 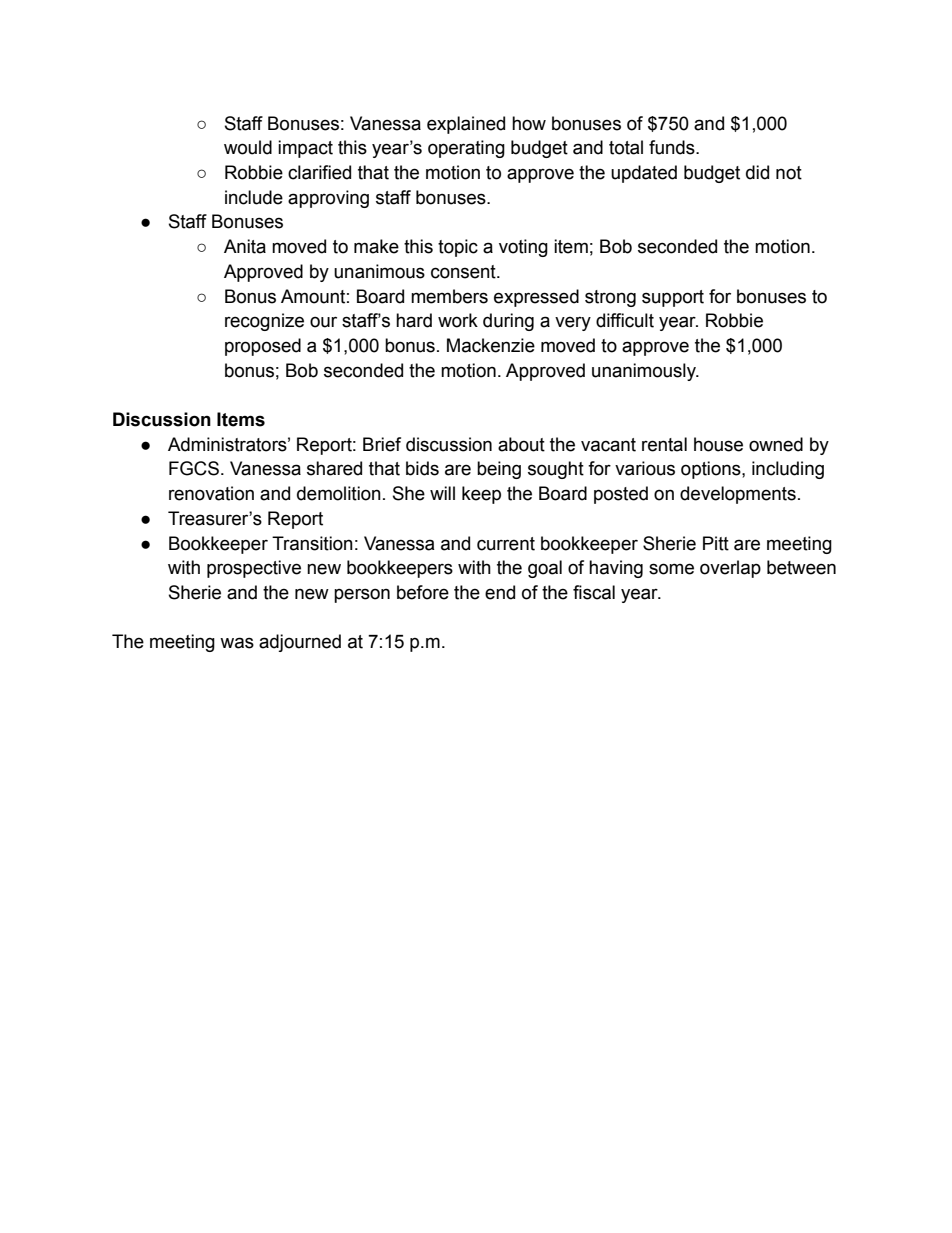 I want to click on funds, so click(x=673, y=147).
